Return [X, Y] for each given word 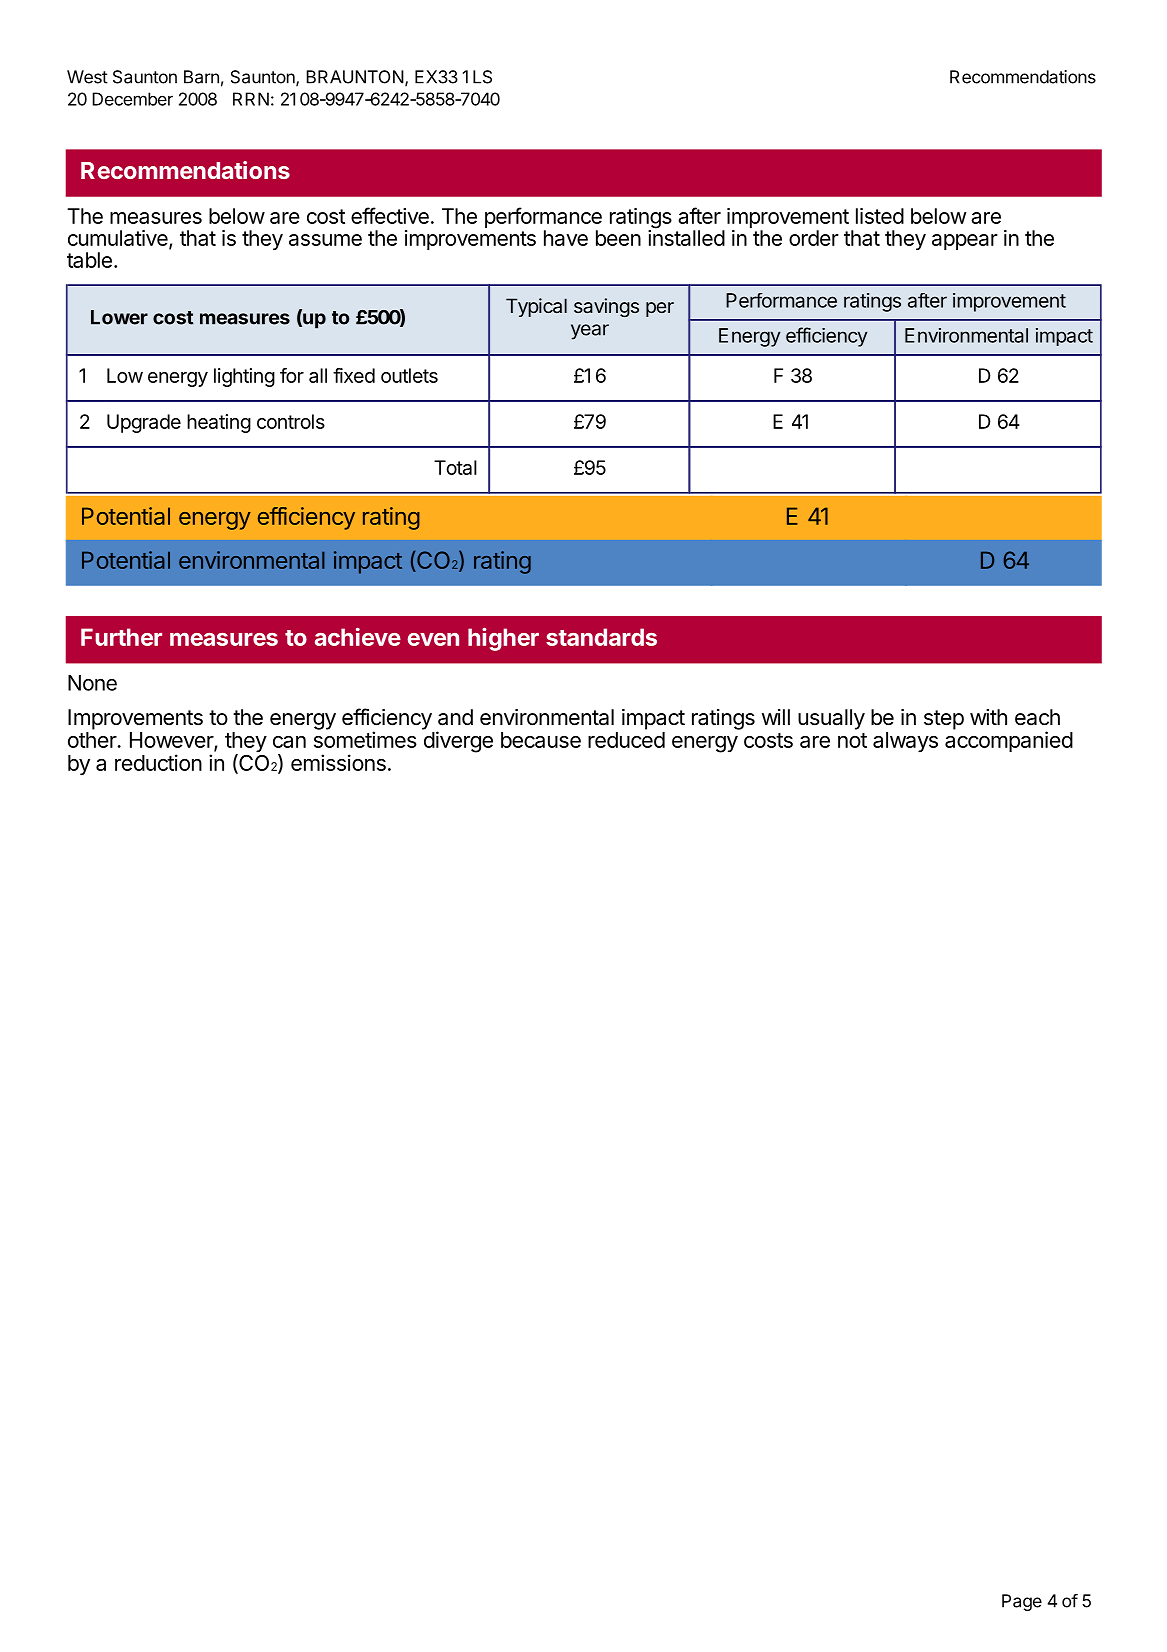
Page [1022, 1602]
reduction [158, 762]
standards [601, 637]
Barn [201, 77]
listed [880, 216]
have [566, 238]
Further [121, 637]
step [944, 720]
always [905, 742]
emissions [338, 762]
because [541, 740]
